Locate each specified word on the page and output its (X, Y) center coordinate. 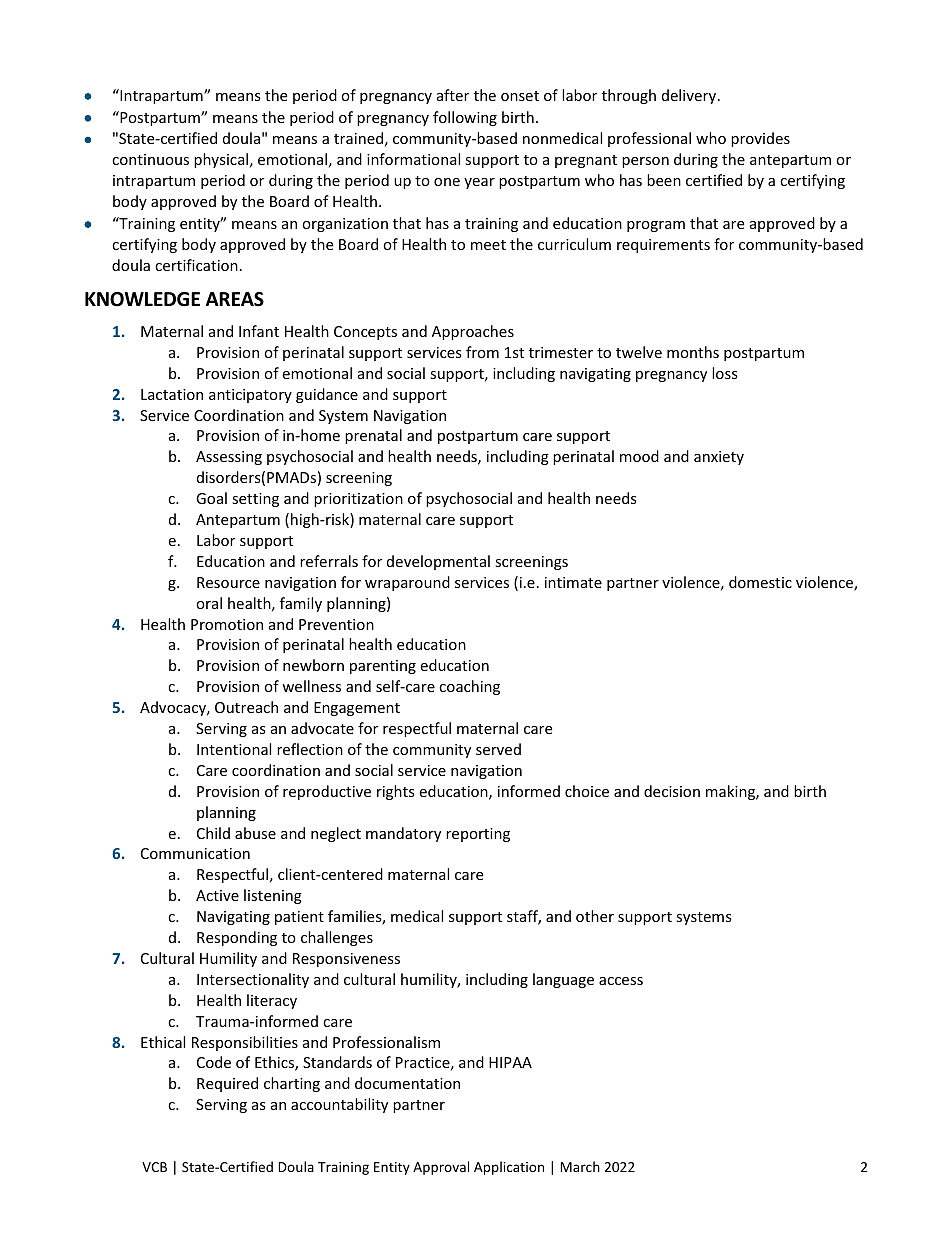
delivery (690, 96)
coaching (469, 687)
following (465, 118)
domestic (760, 582)
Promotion (227, 624)
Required (227, 1084)
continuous (150, 159)
